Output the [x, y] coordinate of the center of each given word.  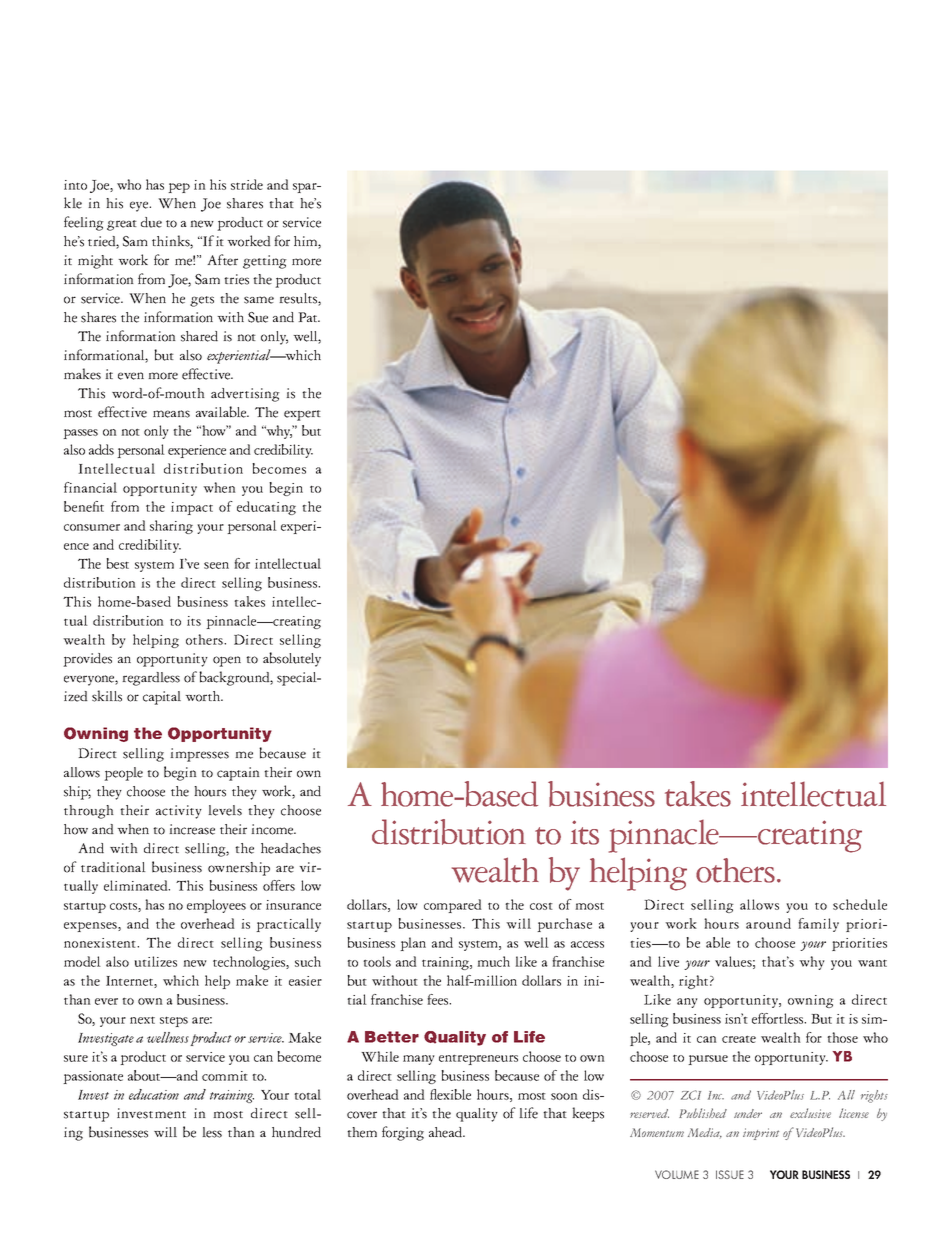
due [151, 222]
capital [162, 698]
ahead [447, 1132]
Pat [309, 317]
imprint [761, 1134]
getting [265, 262]
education [154, 1094]
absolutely [292, 659]
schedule [860, 904]
